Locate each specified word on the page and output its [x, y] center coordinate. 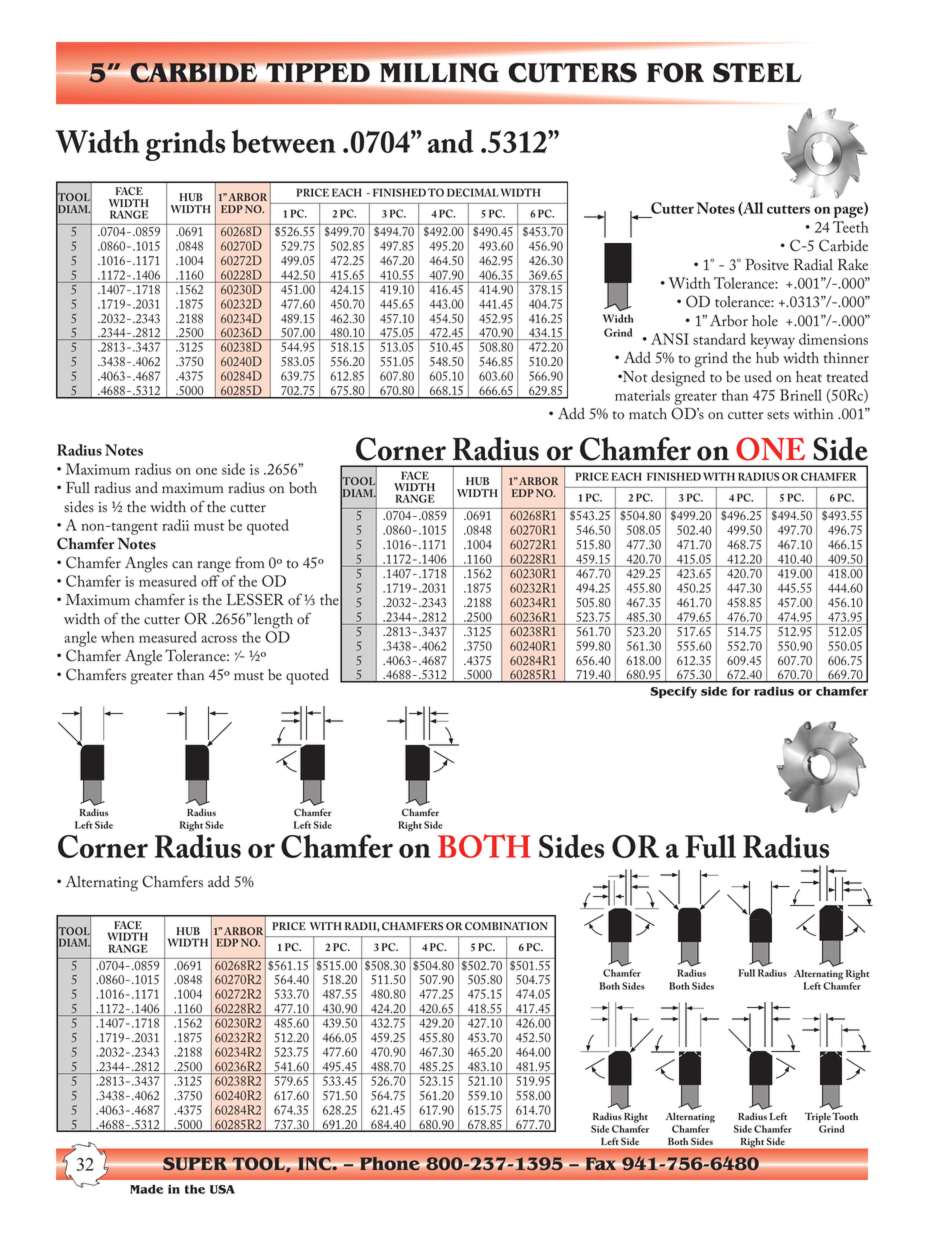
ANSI [670, 339]
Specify [673, 692]
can [182, 565]
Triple [818, 1117]
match [648, 414]
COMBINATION [506, 926]
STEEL [757, 73]
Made [146, 1189]
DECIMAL [473, 192]
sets [778, 415]
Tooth [845, 1116]
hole [765, 321]
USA [222, 1189]
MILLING [439, 72]
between [284, 141]
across [219, 639]
